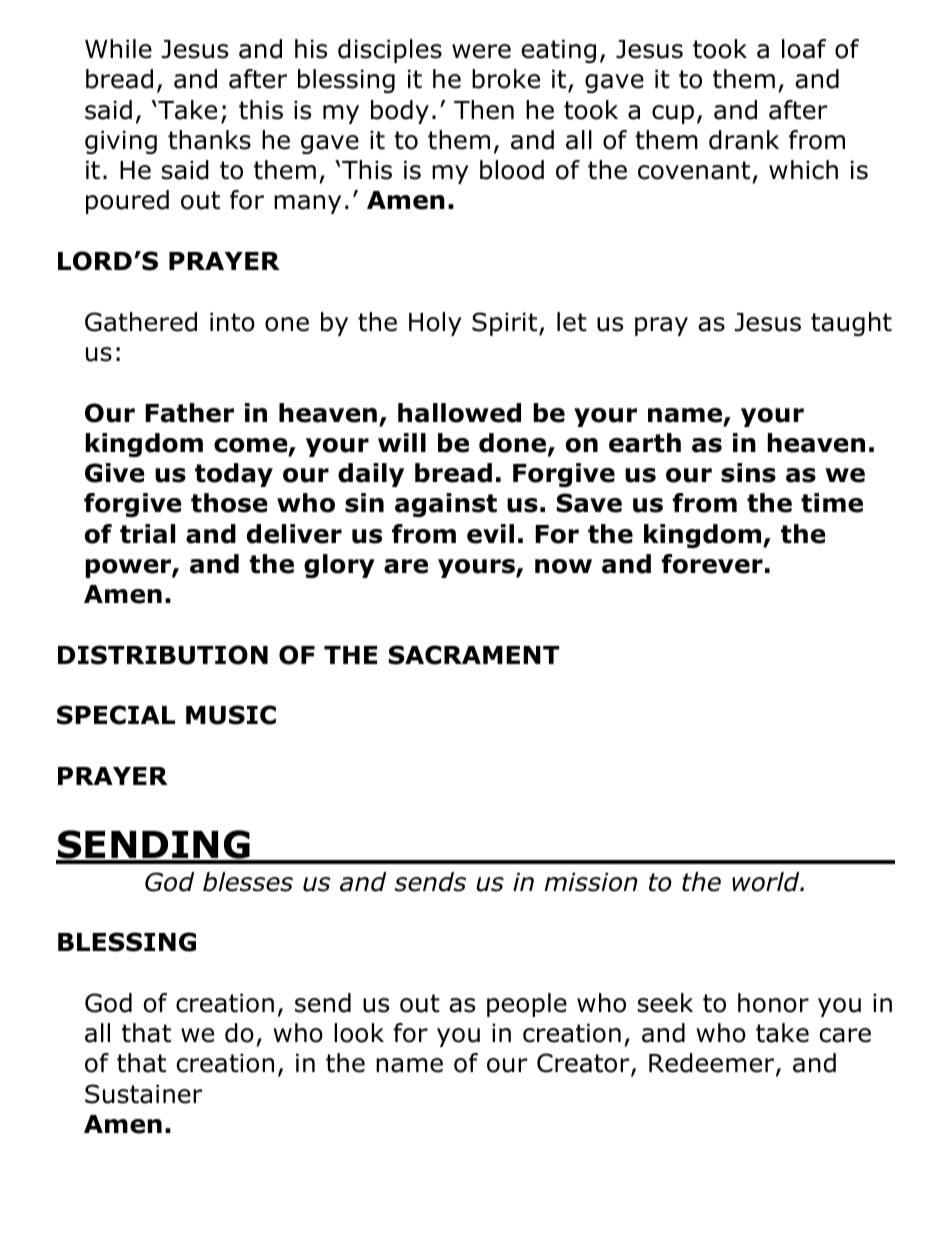 The width and height of the screenshot is (952, 1233). Describe the element at coordinates (234, 475) in the screenshot. I see `today` at that location.
